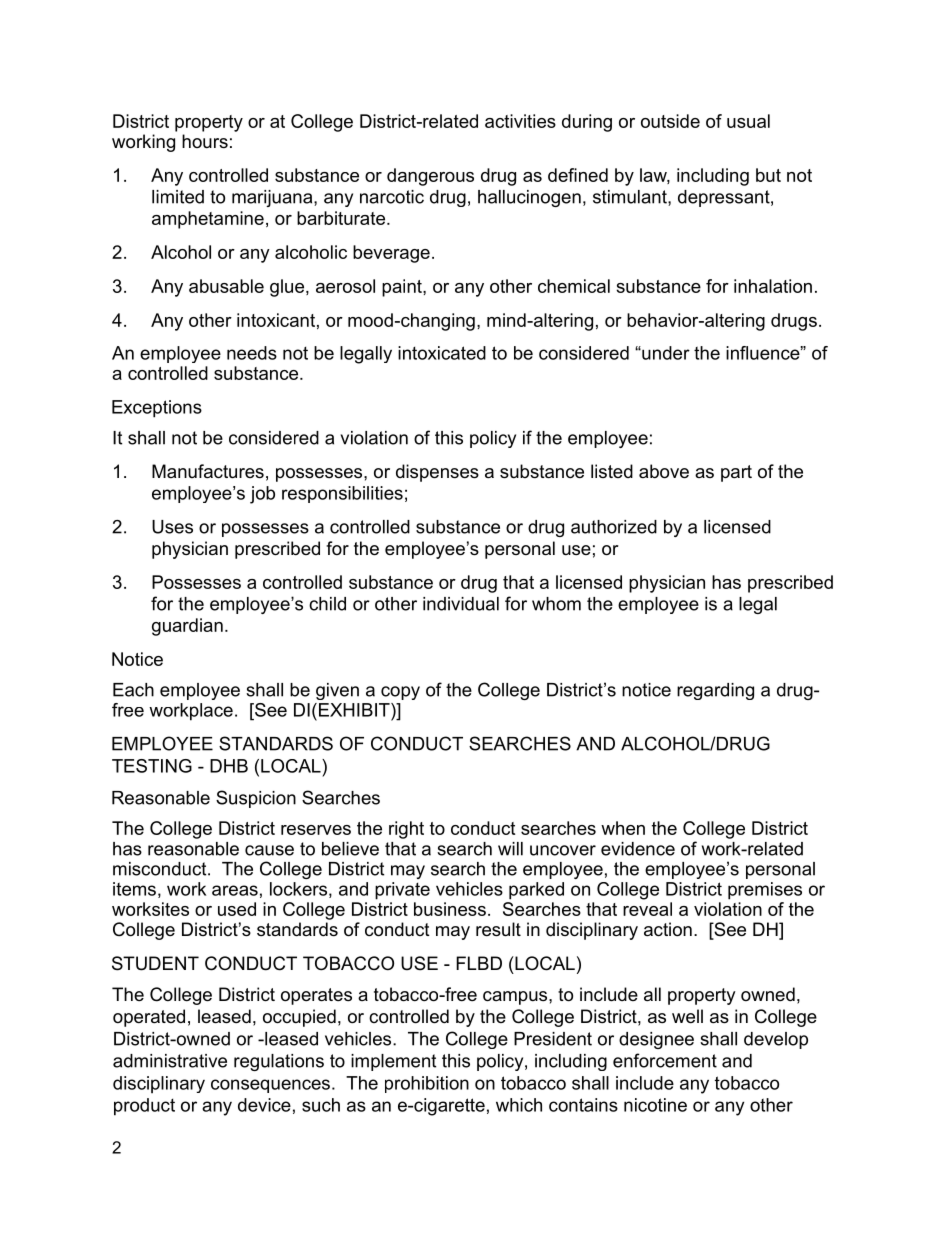 This screenshot has height=1233, width=952. I want to click on individual, so click(461, 604).
